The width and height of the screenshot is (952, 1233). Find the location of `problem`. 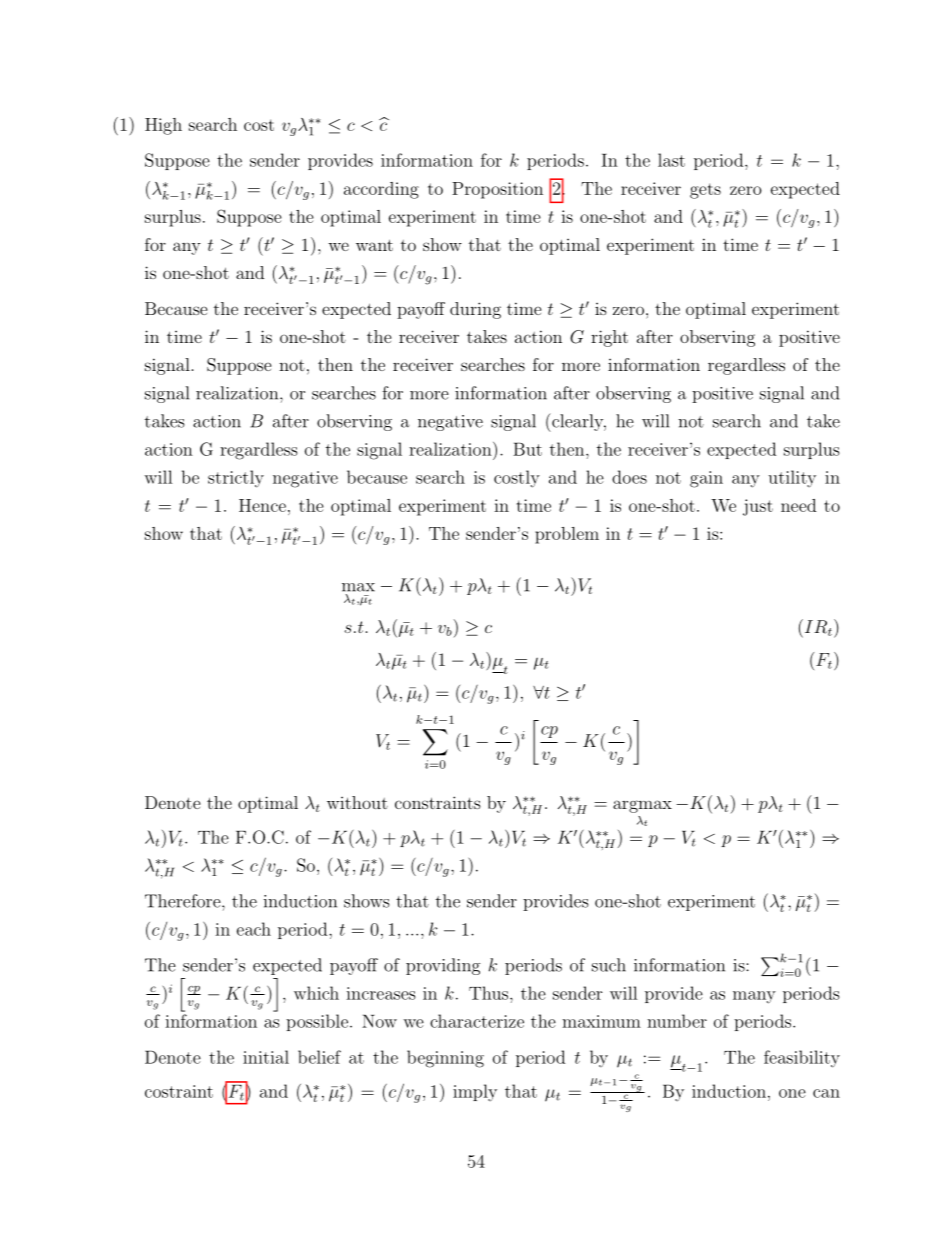

problem is located at coordinates (567, 535).
